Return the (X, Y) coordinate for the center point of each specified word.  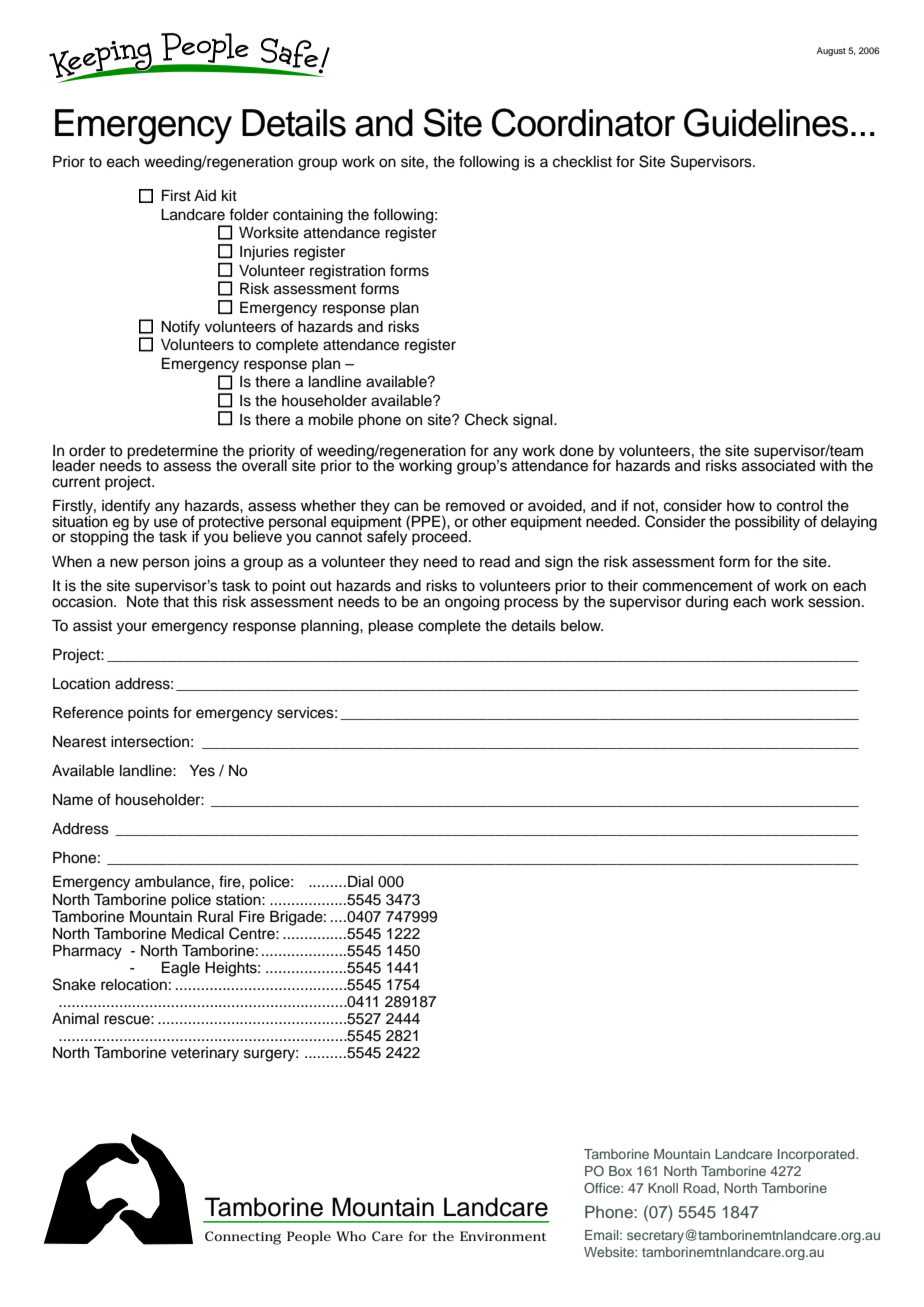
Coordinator (583, 122)
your (132, 628)
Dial (360, 881)
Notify (180, 328)
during (706, 603)
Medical (198, 934)
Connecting (243, 1238)
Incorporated (817, 1155)
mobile (331, 420)
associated (778, 465)
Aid (205, 195)
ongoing (472, 603)
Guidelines (766, 122)
